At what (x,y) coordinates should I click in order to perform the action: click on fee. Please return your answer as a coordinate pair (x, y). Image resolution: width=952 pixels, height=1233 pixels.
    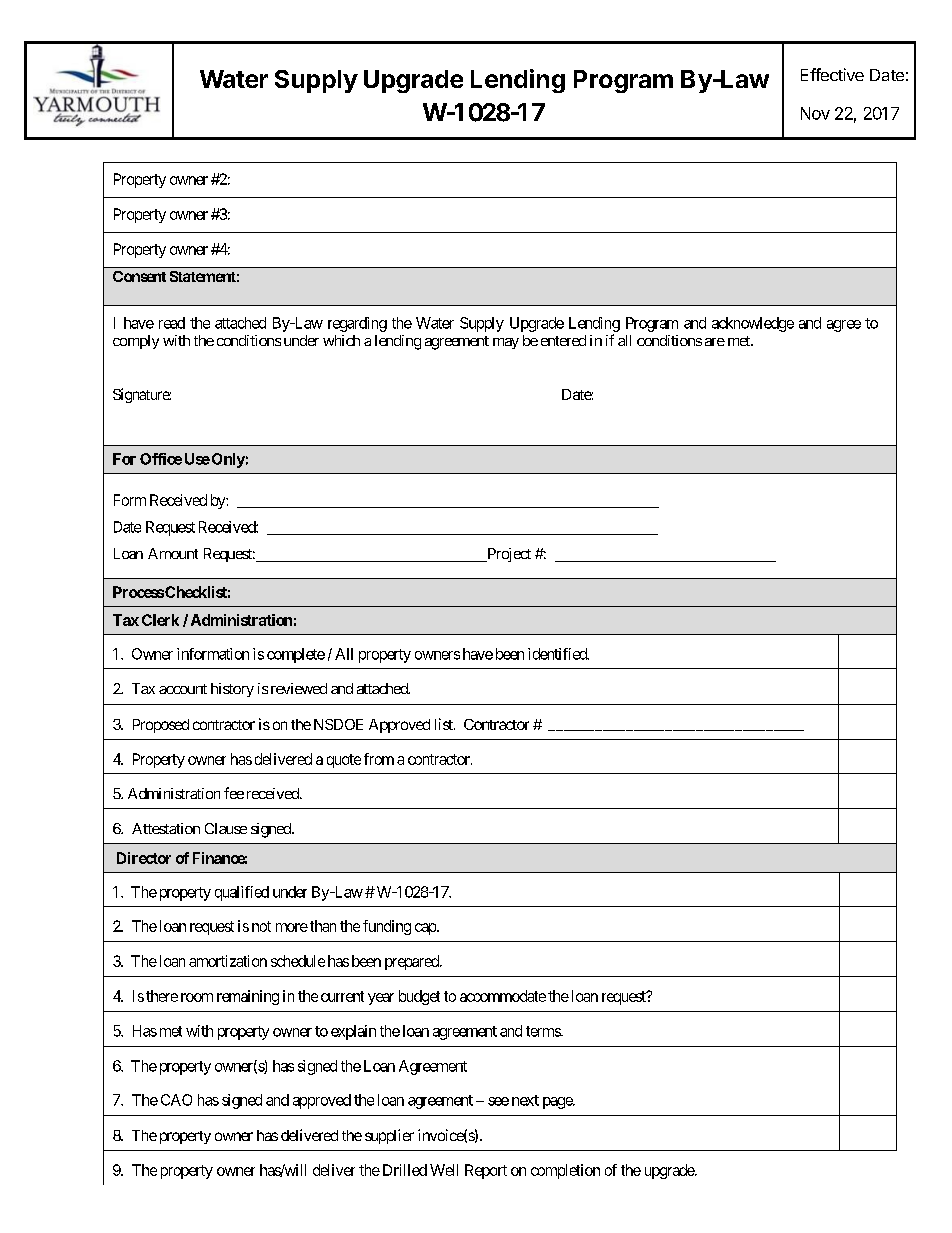
    Looking at the image, I should click on (234, 793).
